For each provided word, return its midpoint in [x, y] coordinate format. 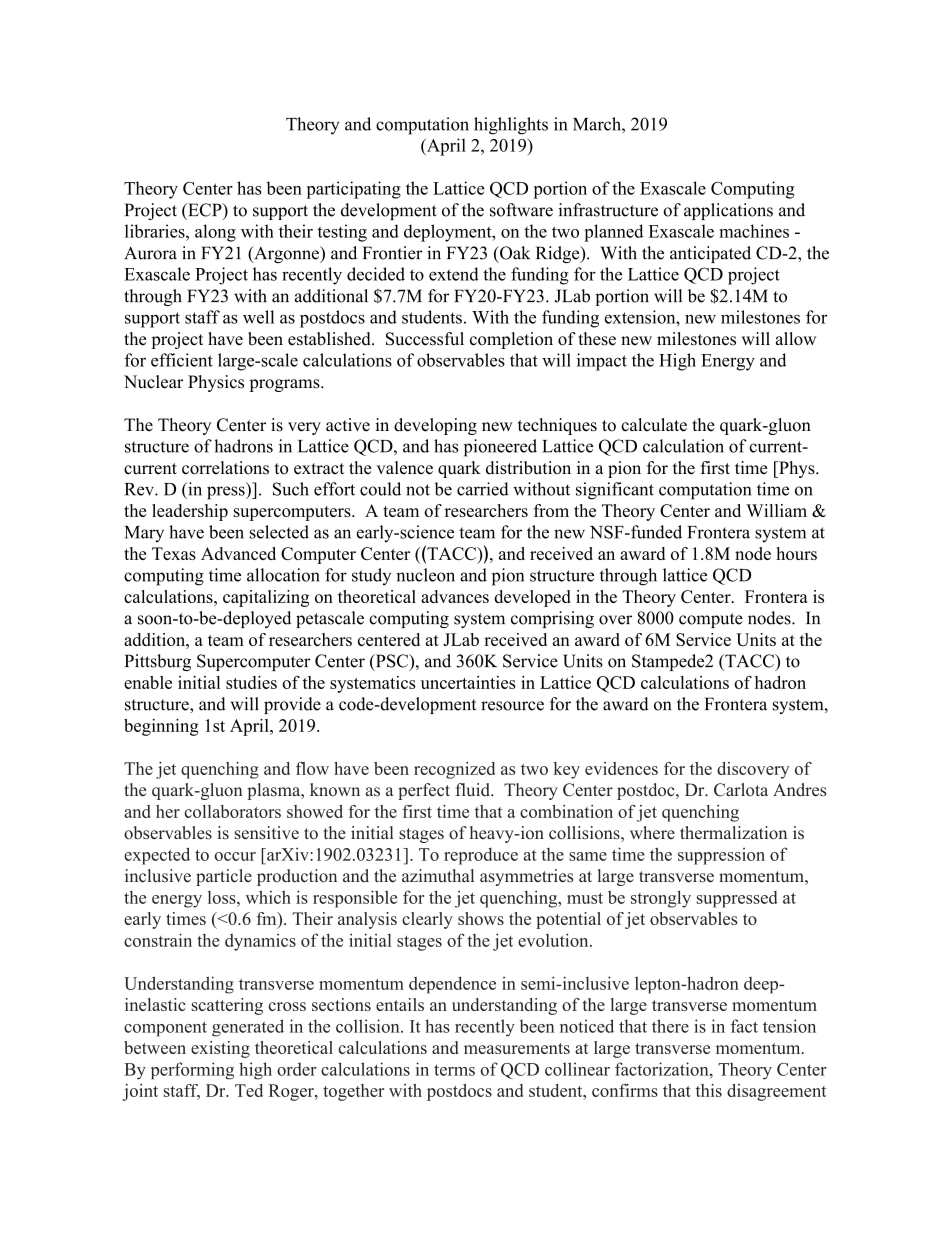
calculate [654, 425]
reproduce [481, 856]
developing [435, 426]
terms [454, 1070]
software [521, 210]
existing [220, 1049]
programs [285, 385]
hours [796, 553]
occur [235, 856]
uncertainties [468, 682]
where [652, 833]
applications [728, 211]
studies [251, 682]
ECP [205, 210]
